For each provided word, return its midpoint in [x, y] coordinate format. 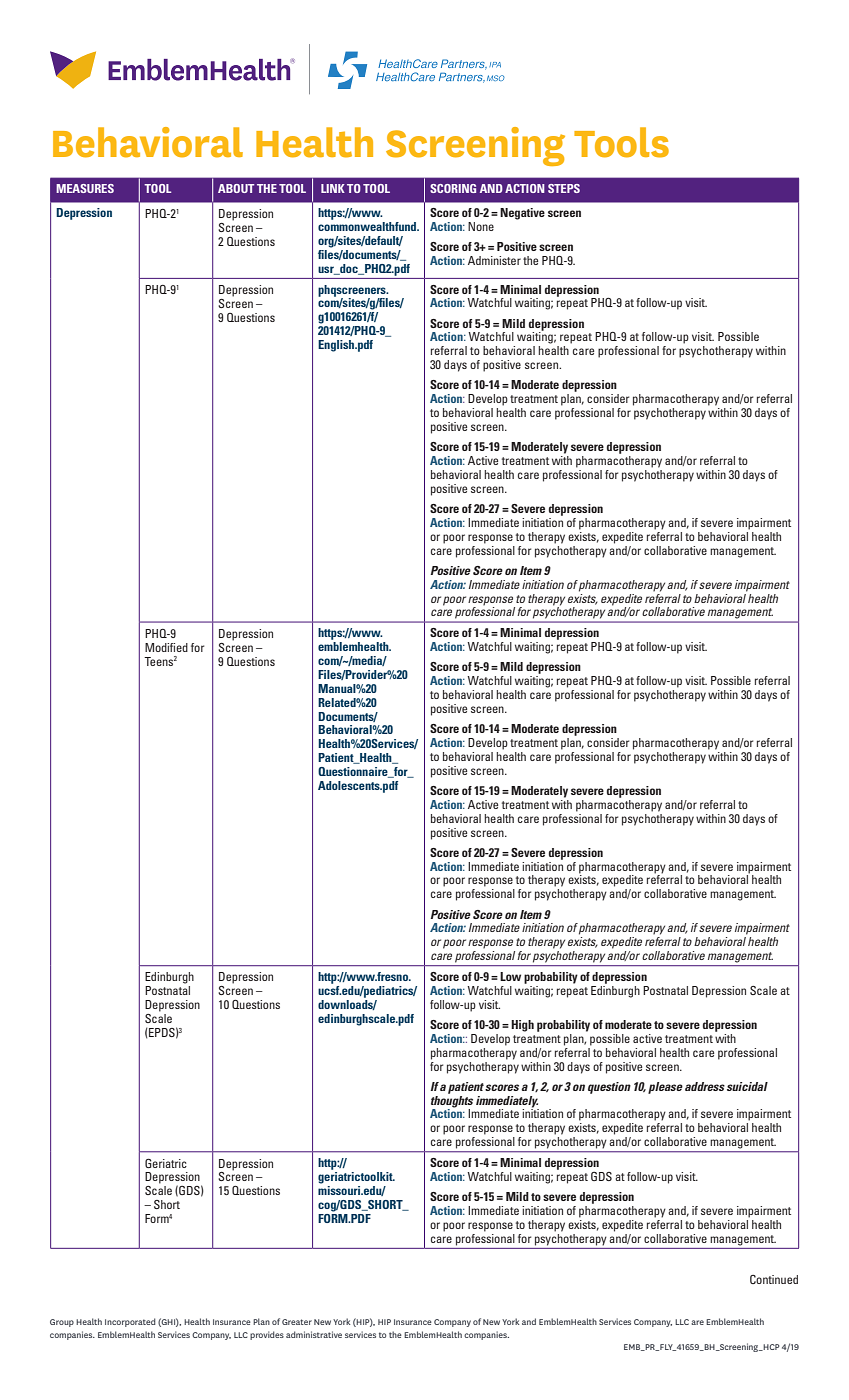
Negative [522, 214]
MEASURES [85, 188]
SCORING [453, 188]
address [705, 1086]
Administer [494, 260]
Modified [166, 647]
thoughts [452, 1100]
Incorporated [130, 1322]
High [522, 1026]
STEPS [564, 188]
